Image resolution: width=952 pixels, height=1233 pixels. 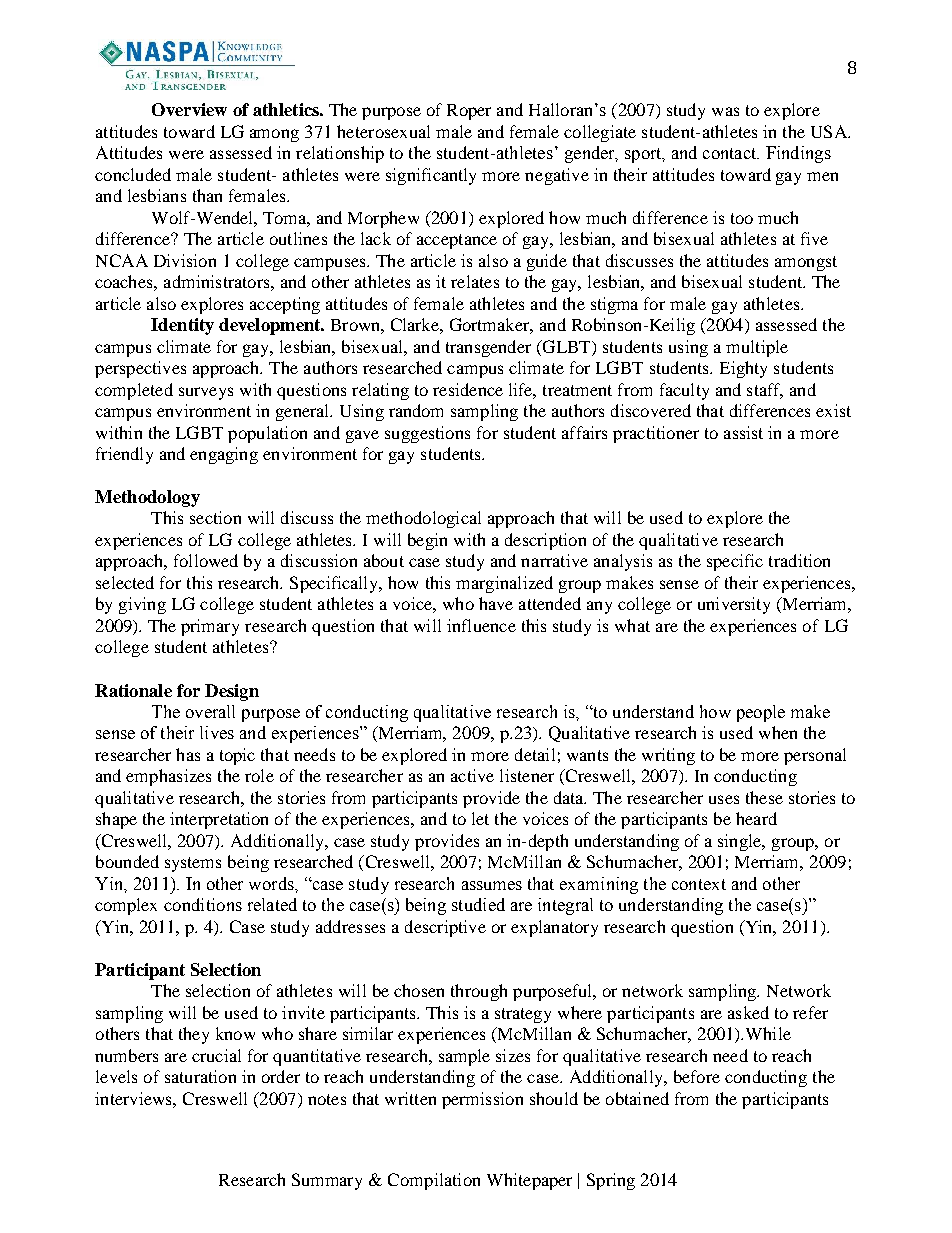 I want to click on Compilation, so click(x=434, y=1181).
